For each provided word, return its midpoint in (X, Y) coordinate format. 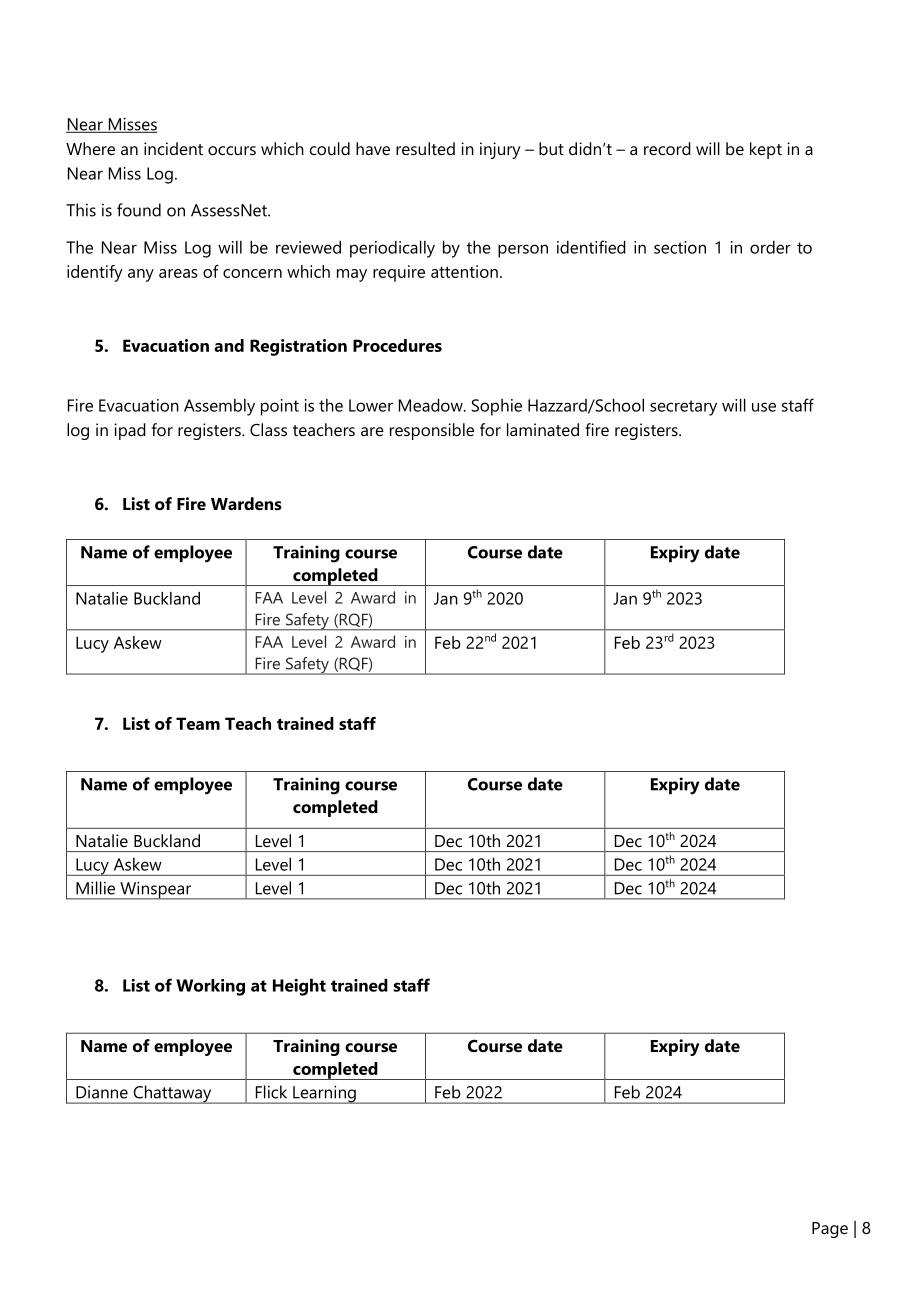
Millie (95, 888)
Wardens (246, 503)
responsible (432, 431)
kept (766, 150)
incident (173, 148)
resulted (425, 148)
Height (299, 987)
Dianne (102, 1092)
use (764, 407)
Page (830, 1230)
